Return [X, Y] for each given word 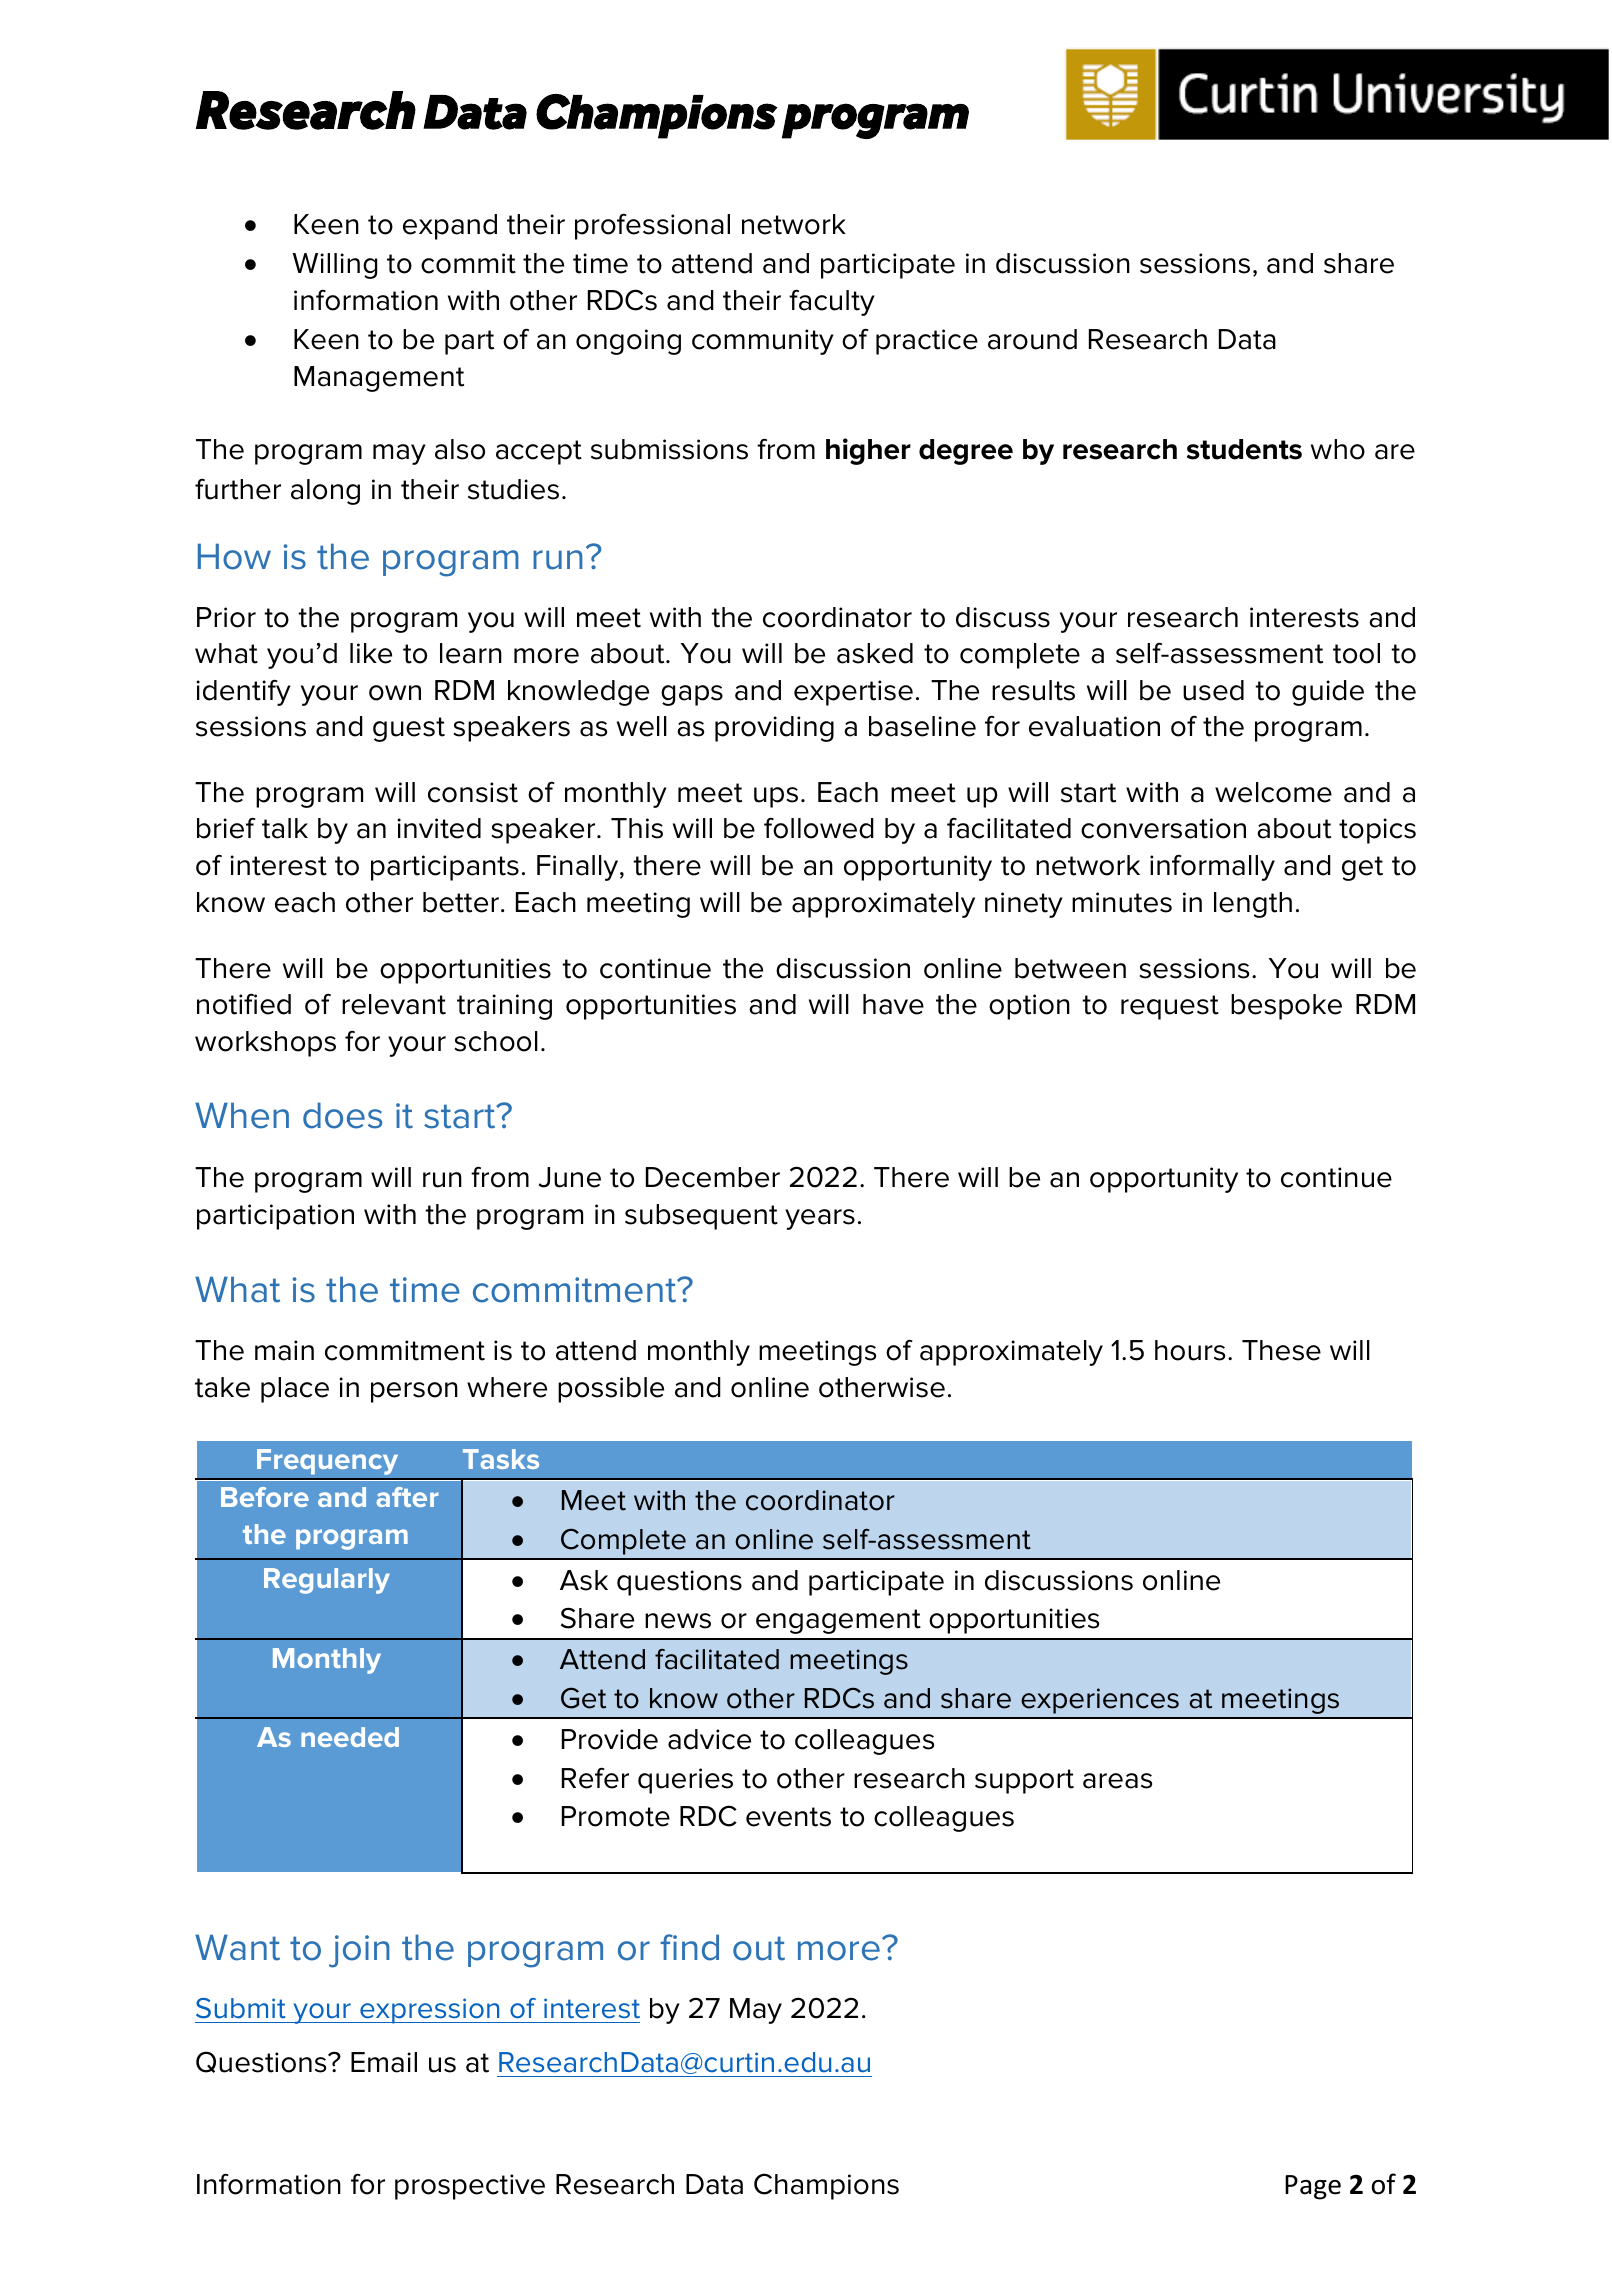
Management [379, 379]
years [820, 1219]
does [342, 1115]
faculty [832, 302]
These [1281, 1350]
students [1244, 449]
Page [1313, 2187]
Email [384, 2062]
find [689, 1947]
